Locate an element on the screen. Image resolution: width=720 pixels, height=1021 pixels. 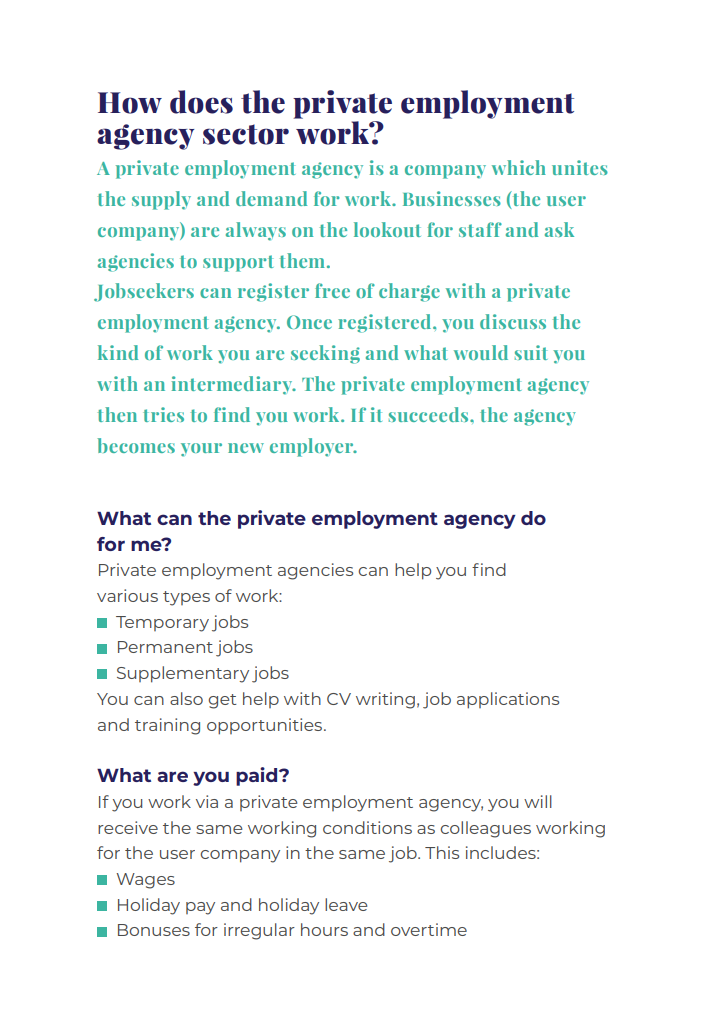
succeeds is located at coordinates (430, 414).
